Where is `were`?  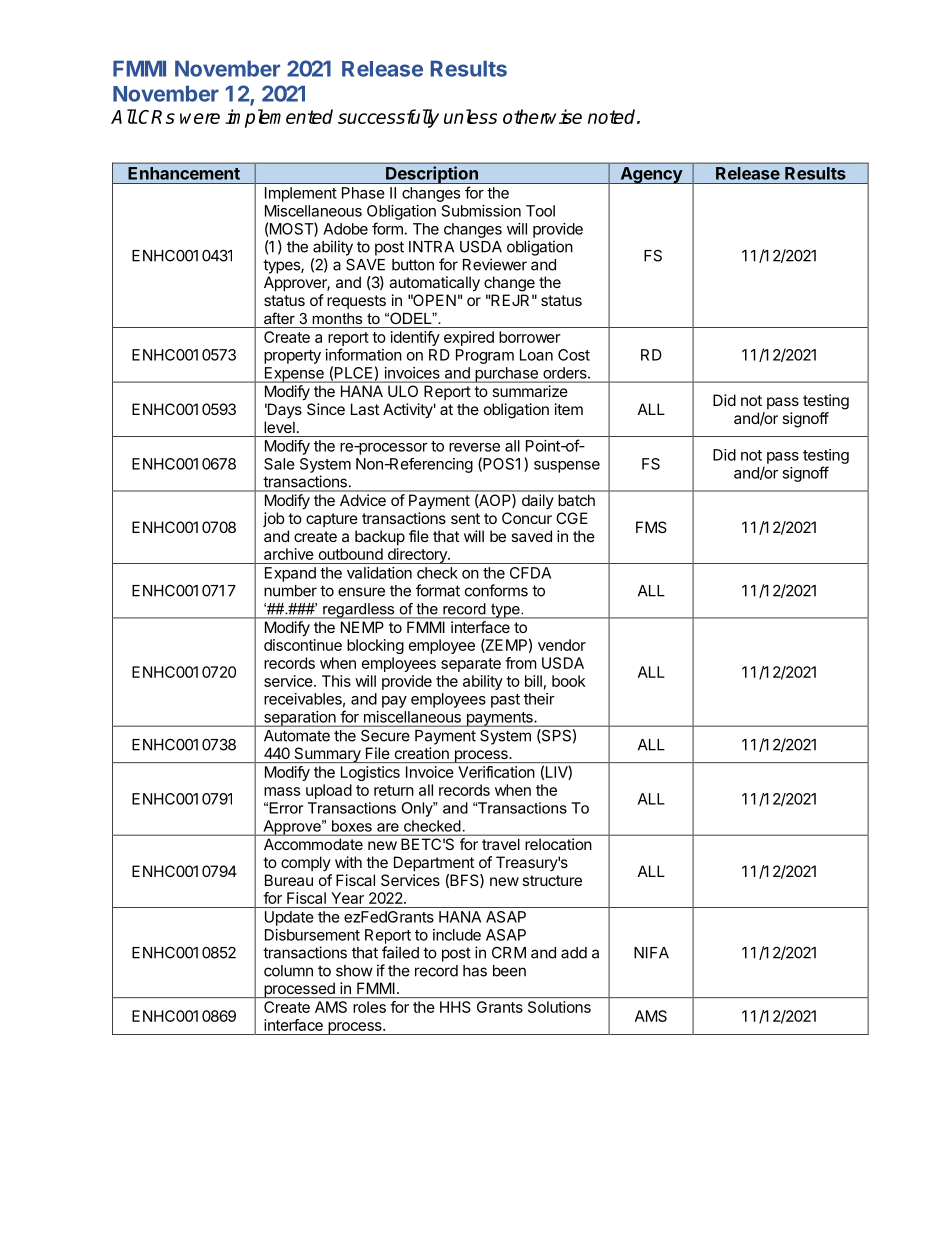
were is located at coordinates (200, 118).
